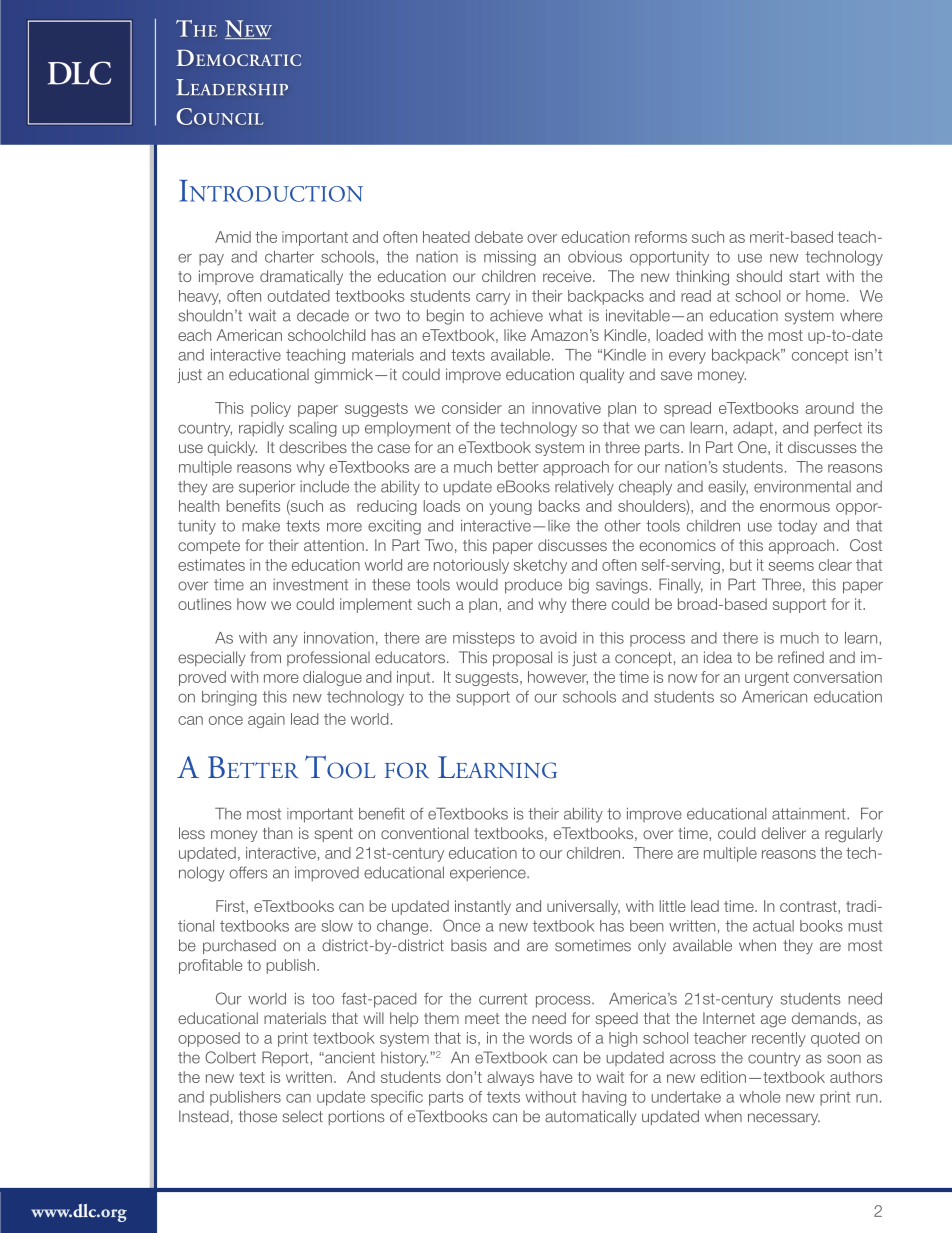 This screenshot has width=952, height=1233. I want to click on seems, so click(791, 566).
